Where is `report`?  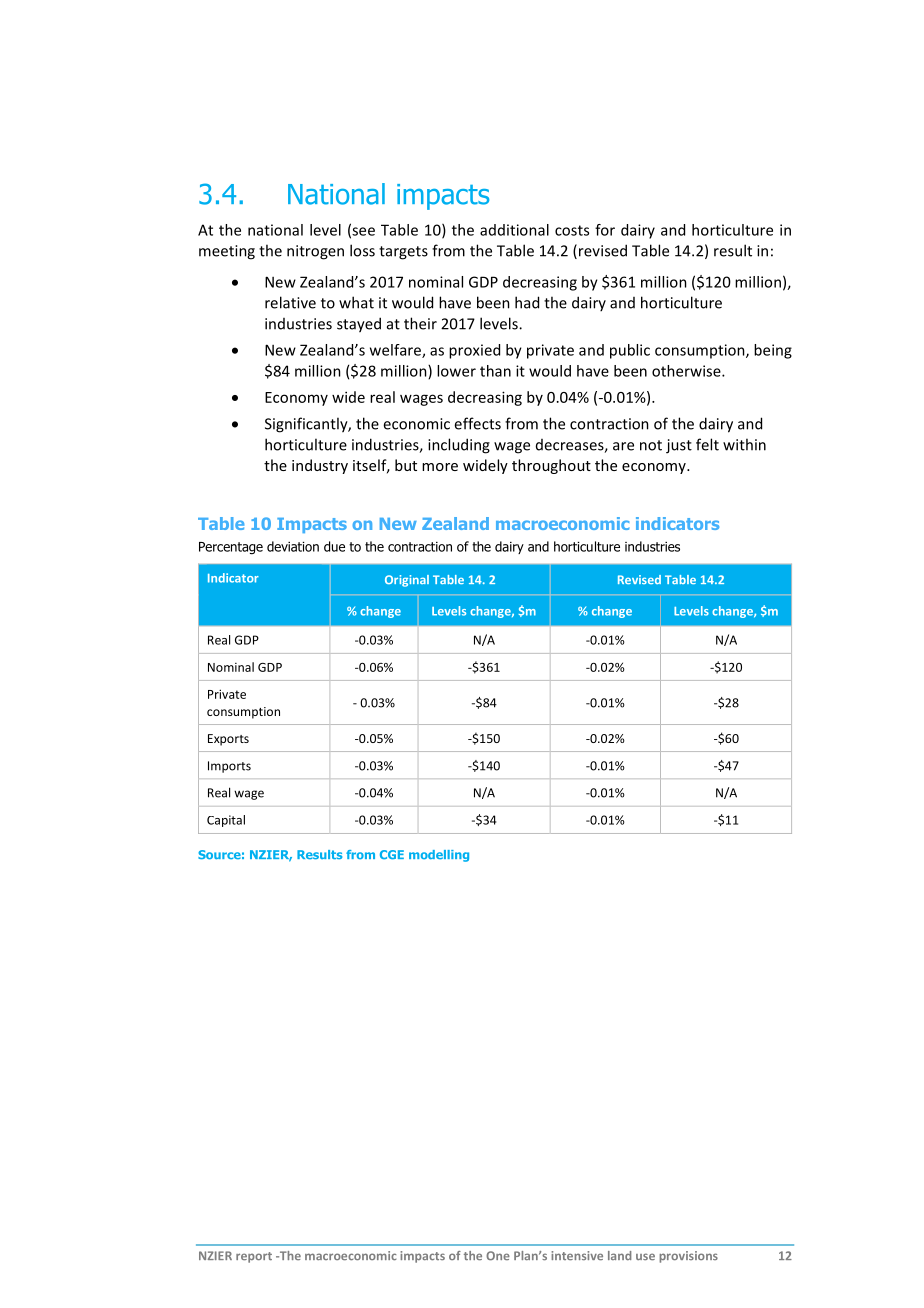
report is located at coordinates (254, 1257).
